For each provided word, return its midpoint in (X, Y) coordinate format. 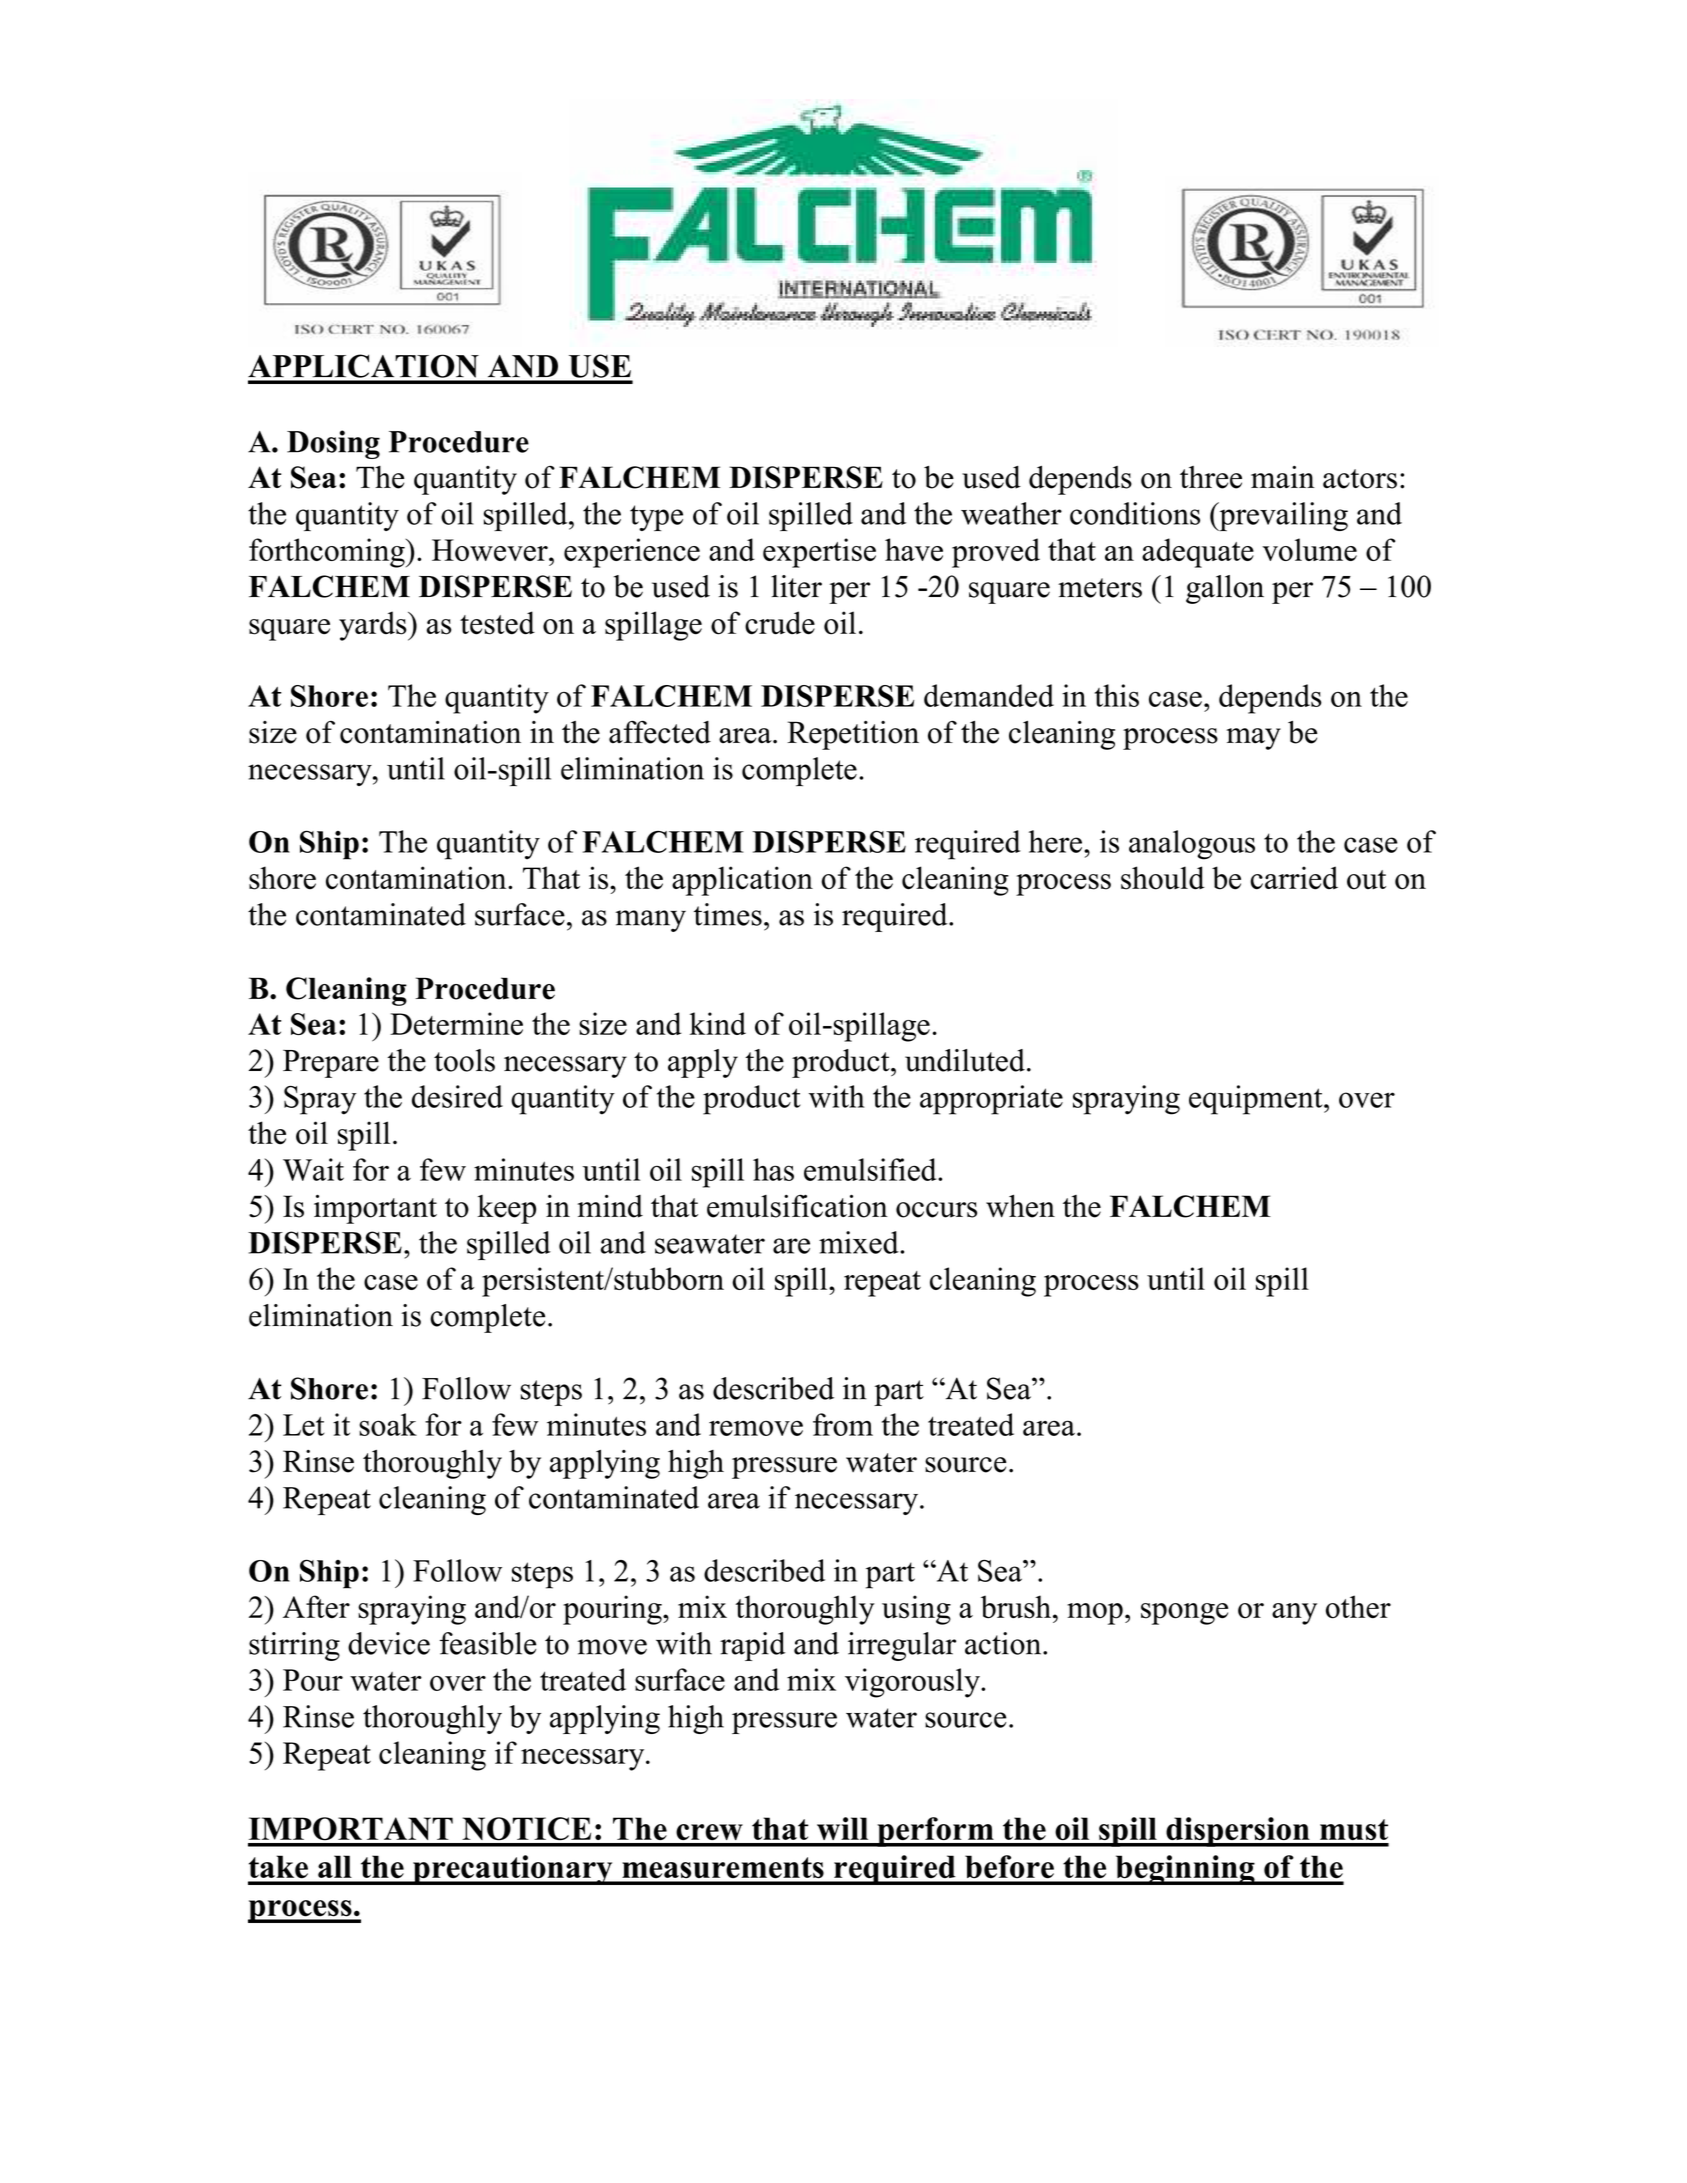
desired (457, 1096)
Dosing (333, 444)
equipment (1257, 1100)
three (1211, 477)
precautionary (513, 1870)
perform (935, 1832)
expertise (819, 553)
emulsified (871, 1169)
